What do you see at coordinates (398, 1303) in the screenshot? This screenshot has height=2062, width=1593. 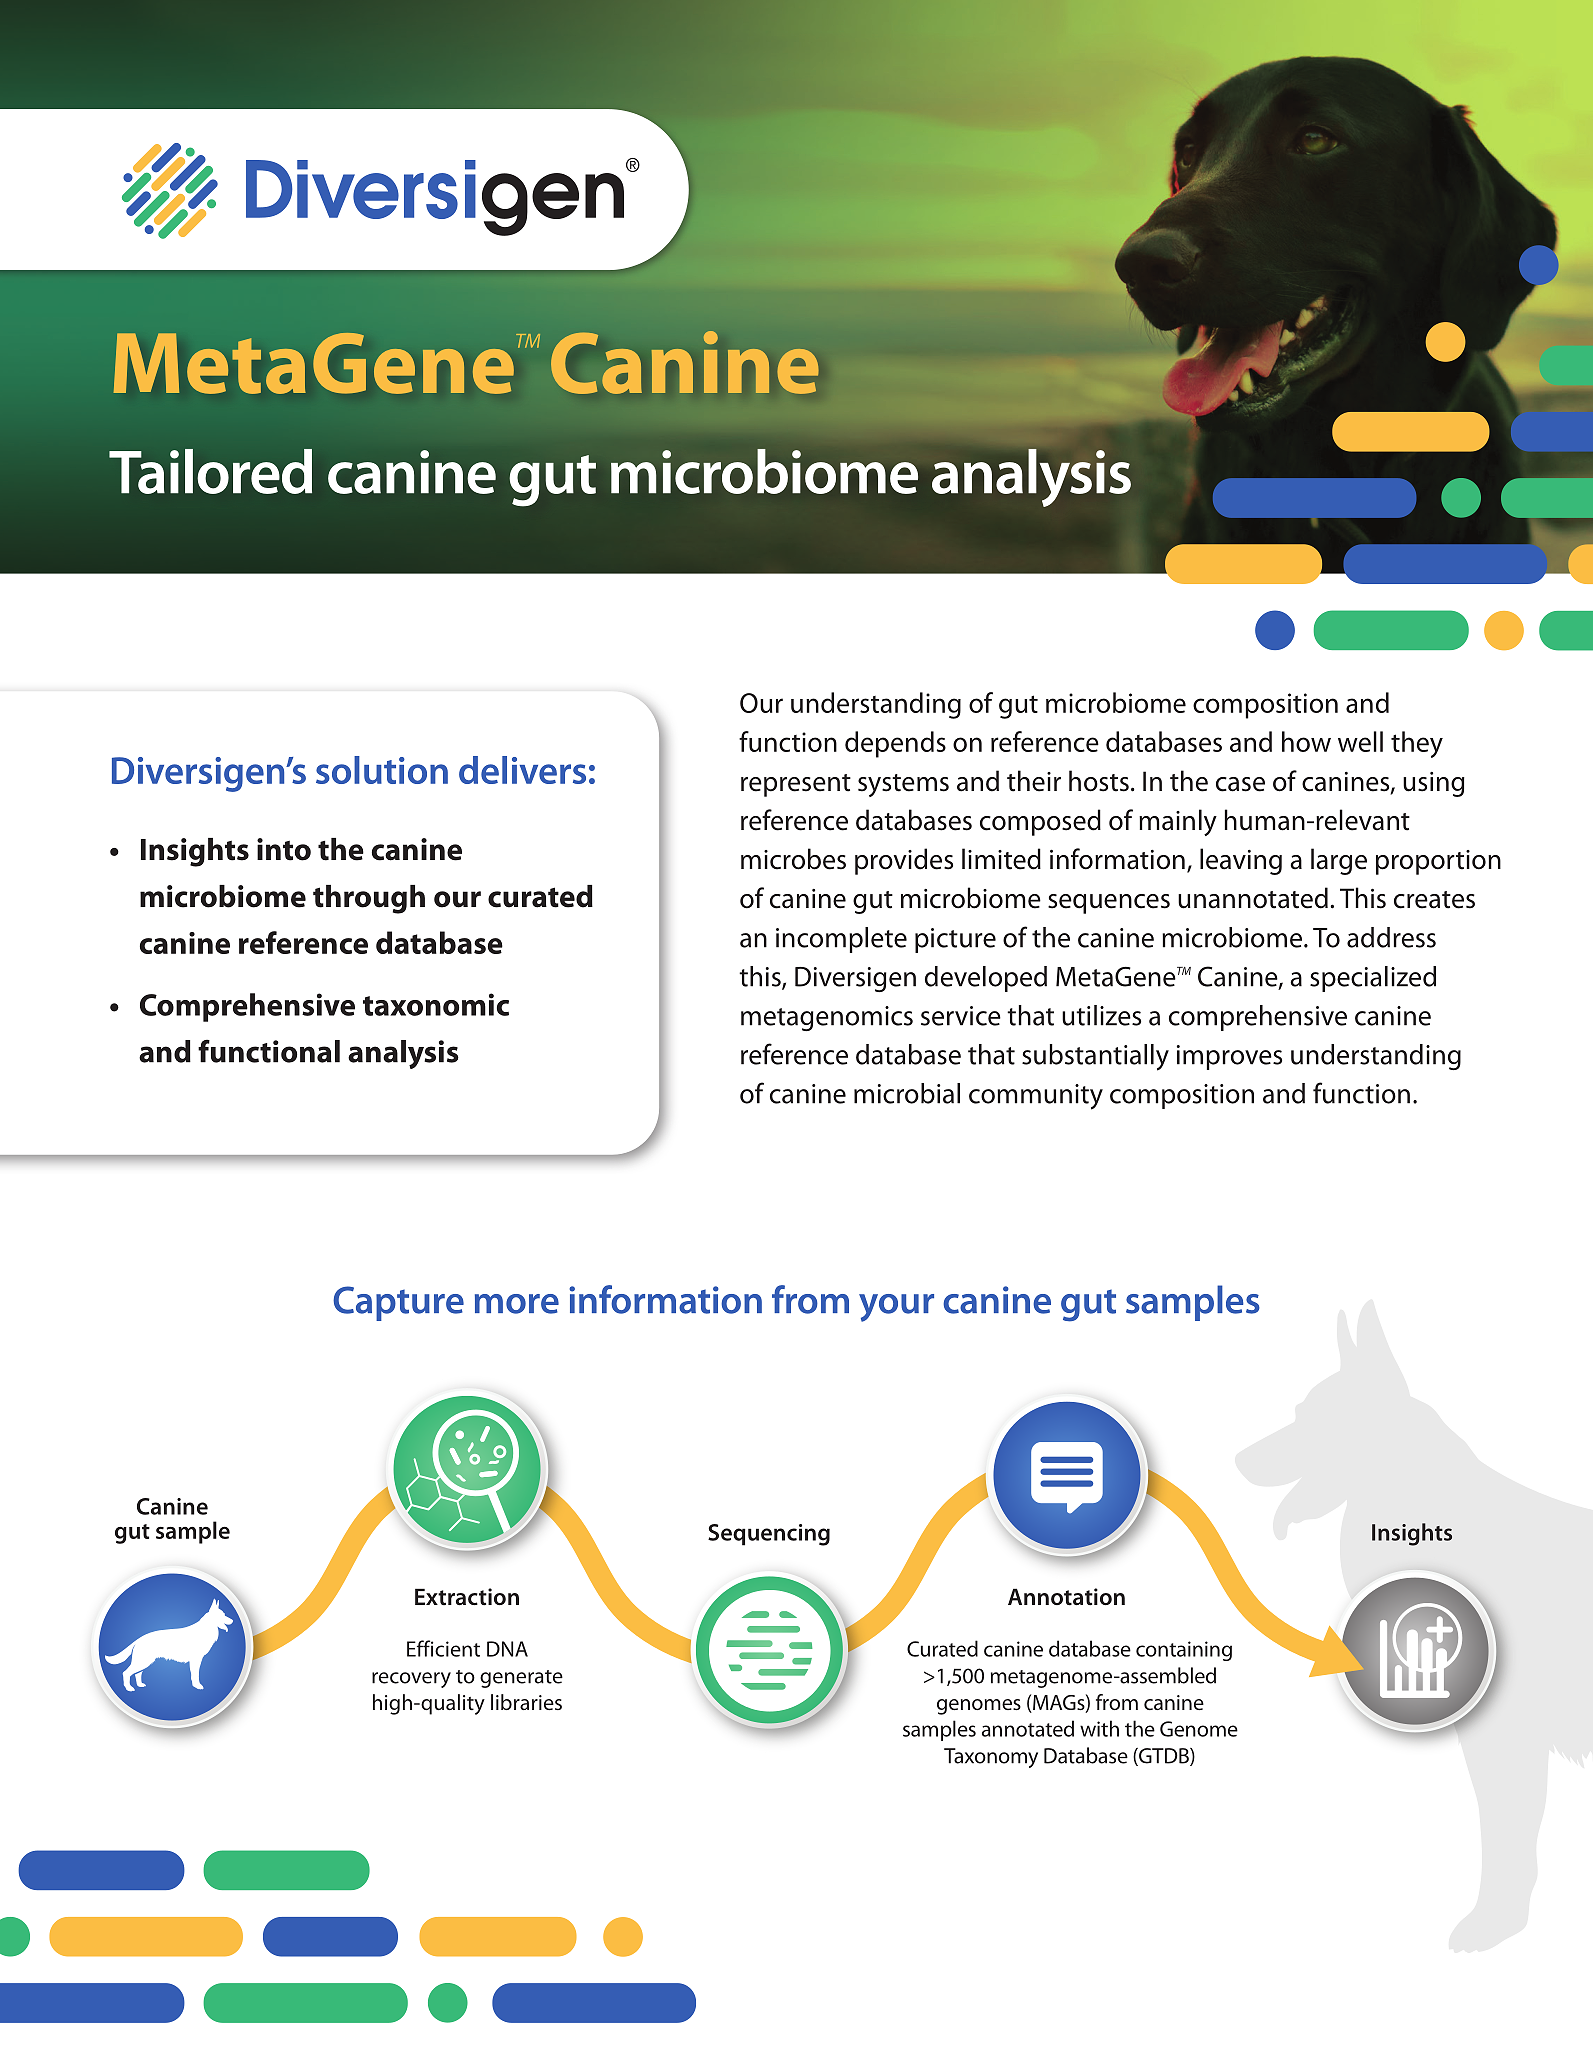 I see `Capture` at bounding box center [398, 1303].
